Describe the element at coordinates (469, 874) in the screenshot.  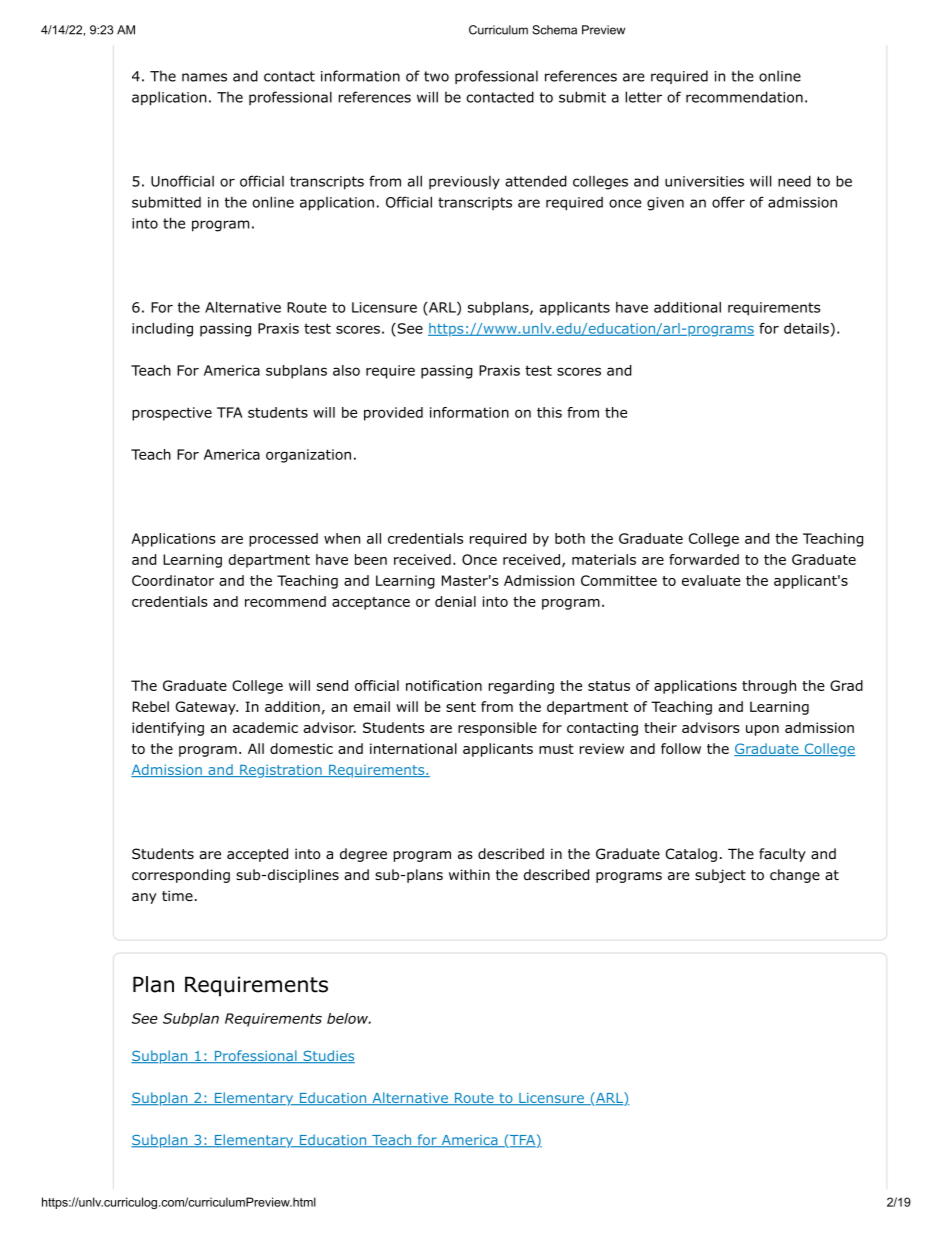
I see `within` at that location.
